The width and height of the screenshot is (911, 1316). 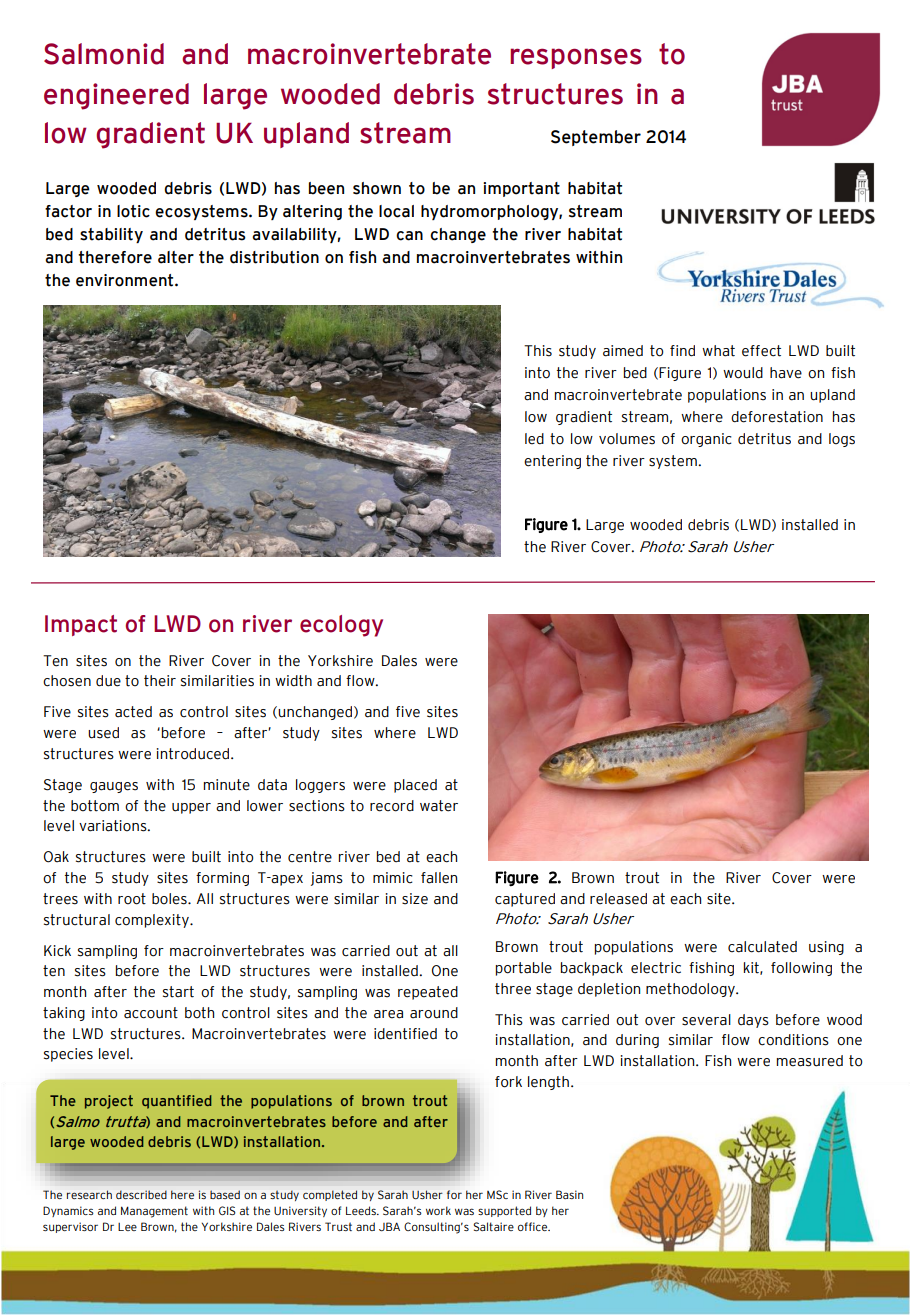 What do you see at coordinates (439, 806) in the screenshot?
I see `water` at bounding box center [439, 806].
